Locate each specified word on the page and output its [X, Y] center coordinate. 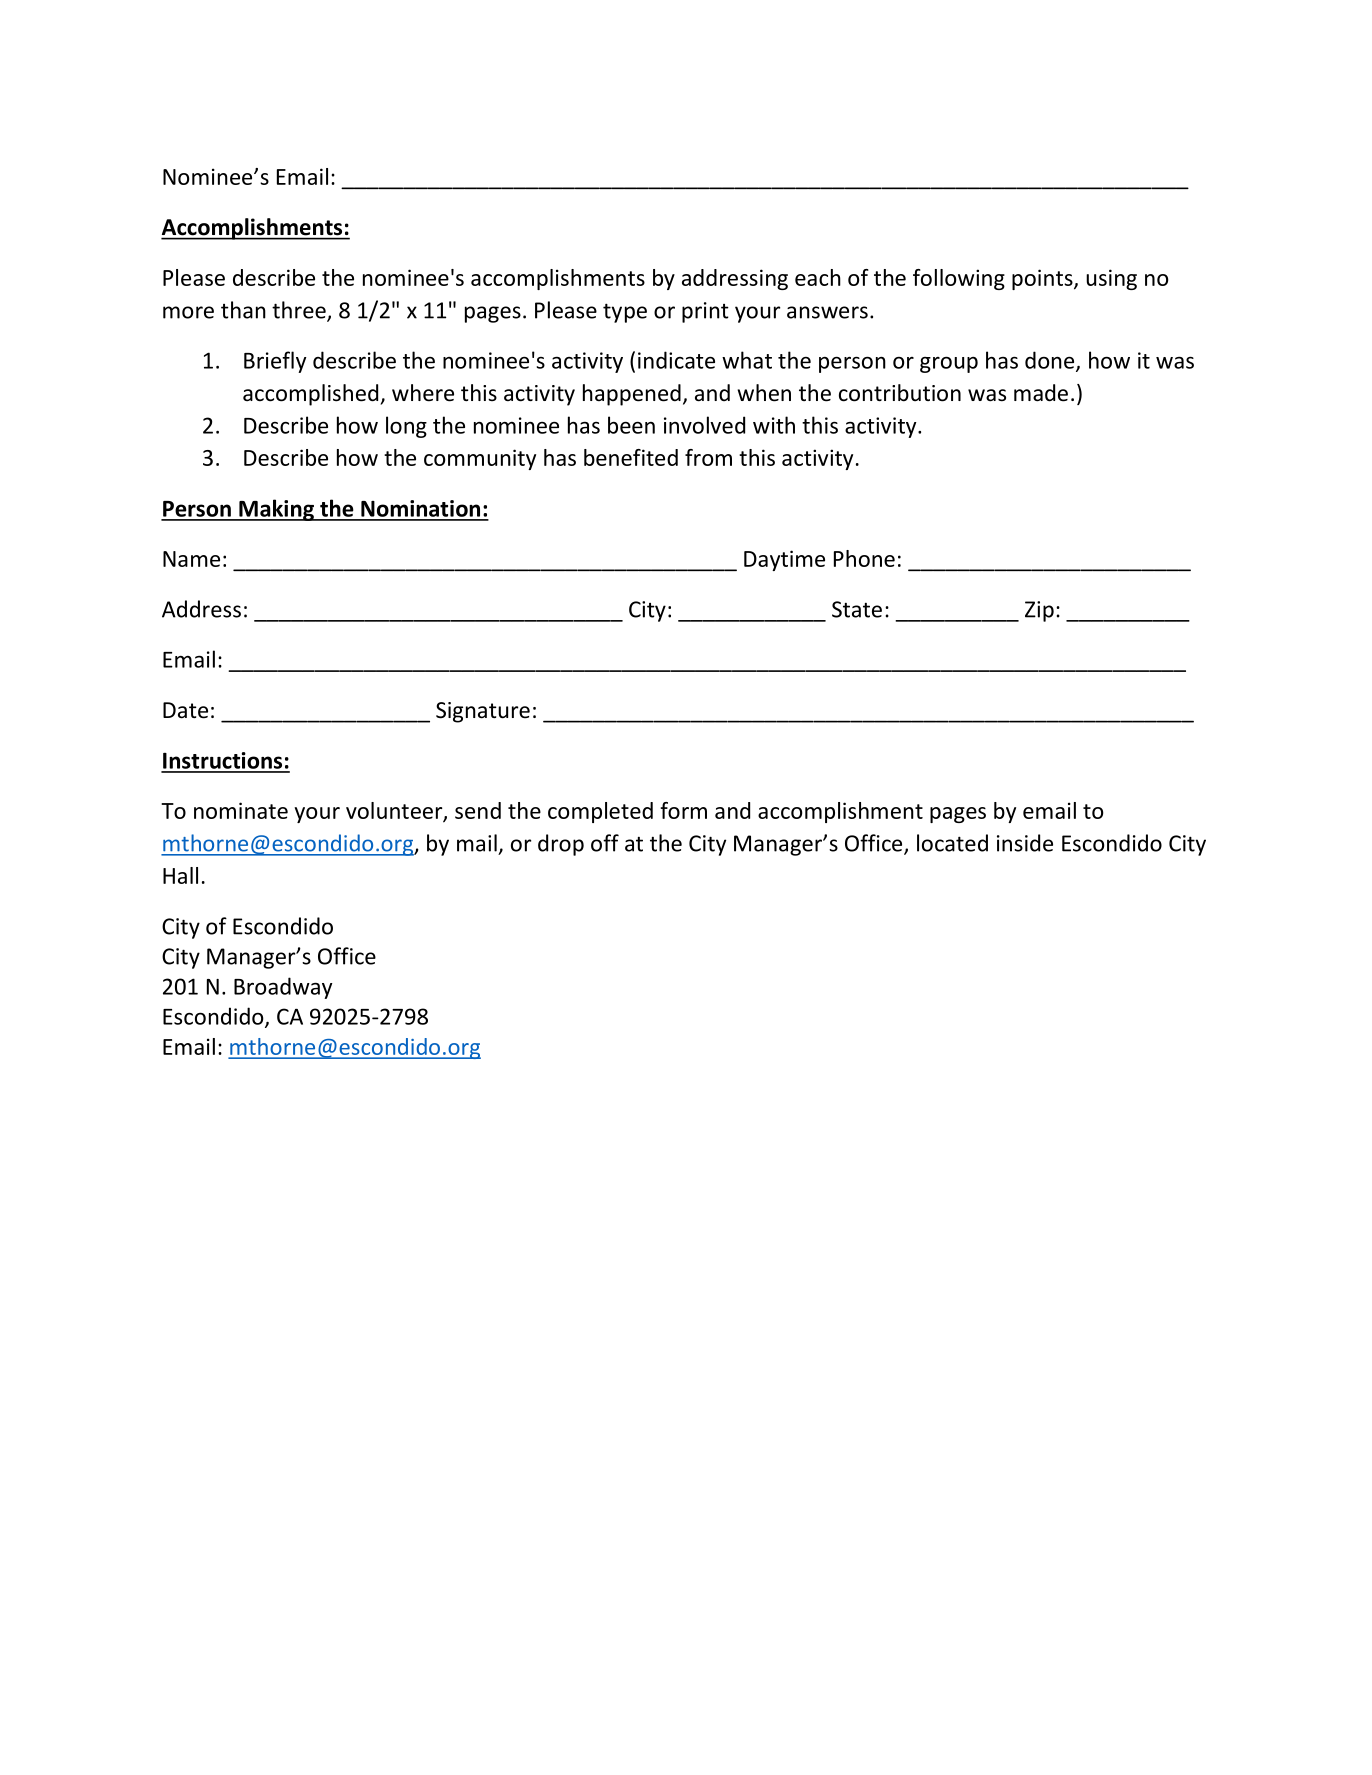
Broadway [283, 988]
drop [561, 845]
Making [276, 510]
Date [185, 710]
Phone [864, 558]
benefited [631, 457]
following [959, 279]
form [683, 810]
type [625, 313]
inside [1025, 843]
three [300, 311]
